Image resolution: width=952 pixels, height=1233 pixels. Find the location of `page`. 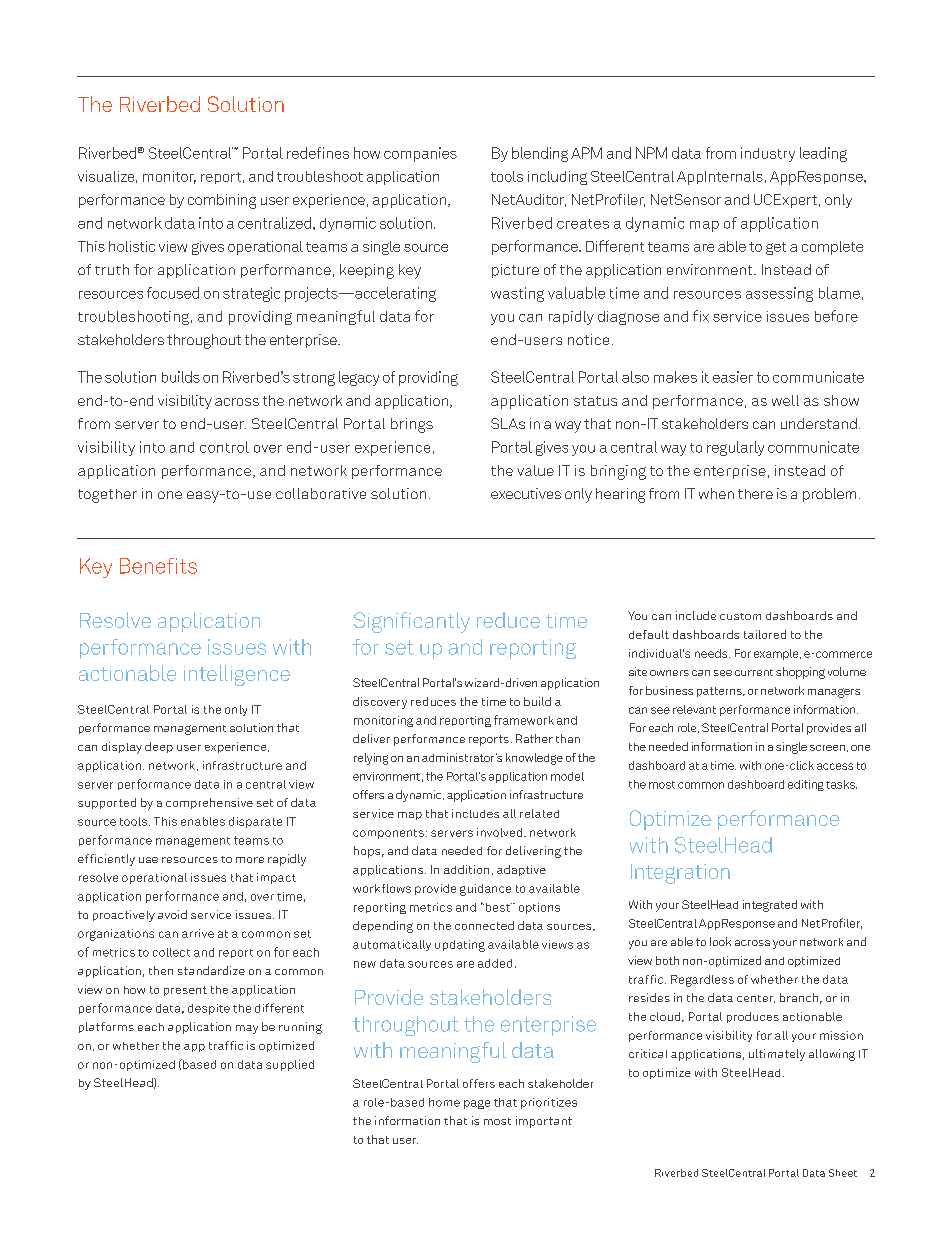

page is located at coordinates (477, 1104).
